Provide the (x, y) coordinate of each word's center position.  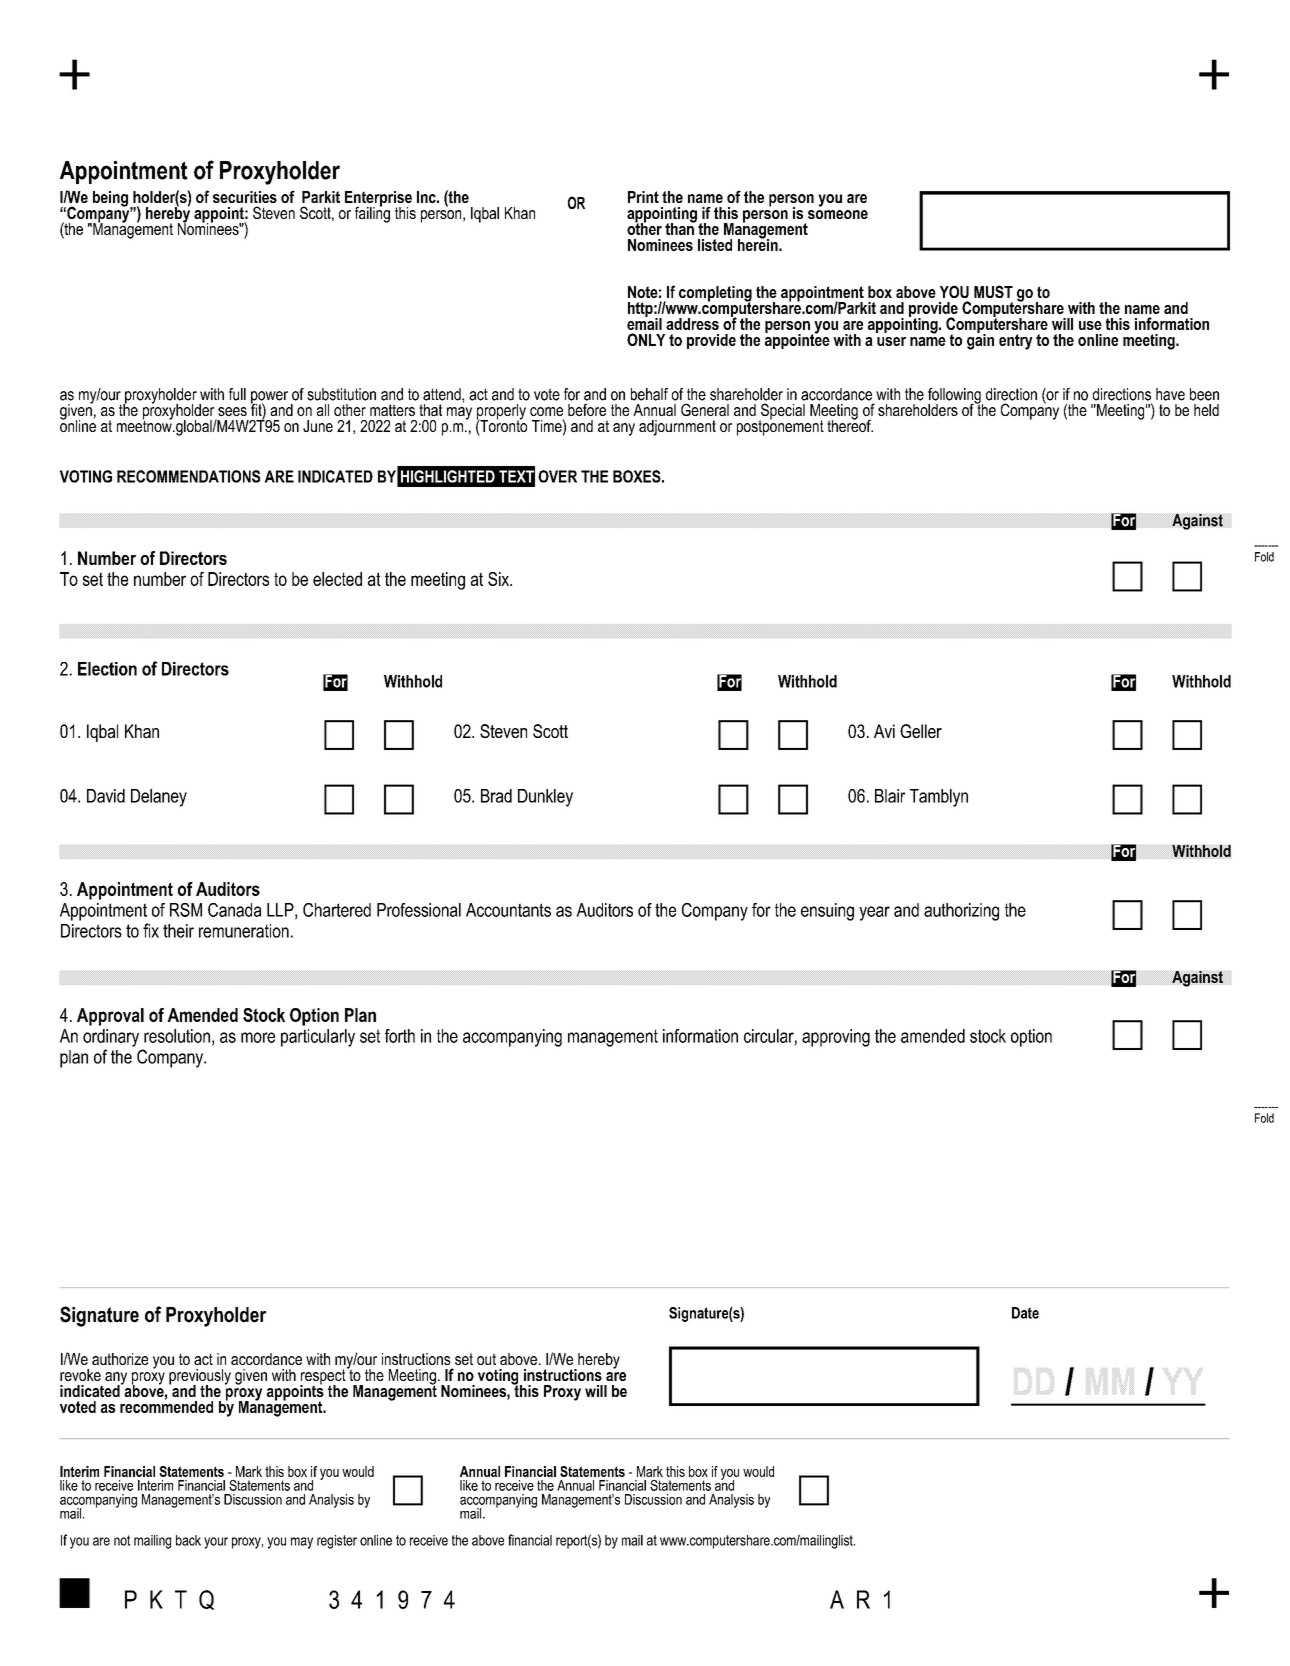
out (486, 1359)
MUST (993, 291)
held (1206, 410)
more (258, 1037)
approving (836, 1038)
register (337, 1542)
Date (1025, 1313)
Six (500, 579)
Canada (234, 910)
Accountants (508, 910)
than (680, 227)
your (216, 1543)
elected (337, 579)
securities (245, 197)
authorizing (961, 912)
